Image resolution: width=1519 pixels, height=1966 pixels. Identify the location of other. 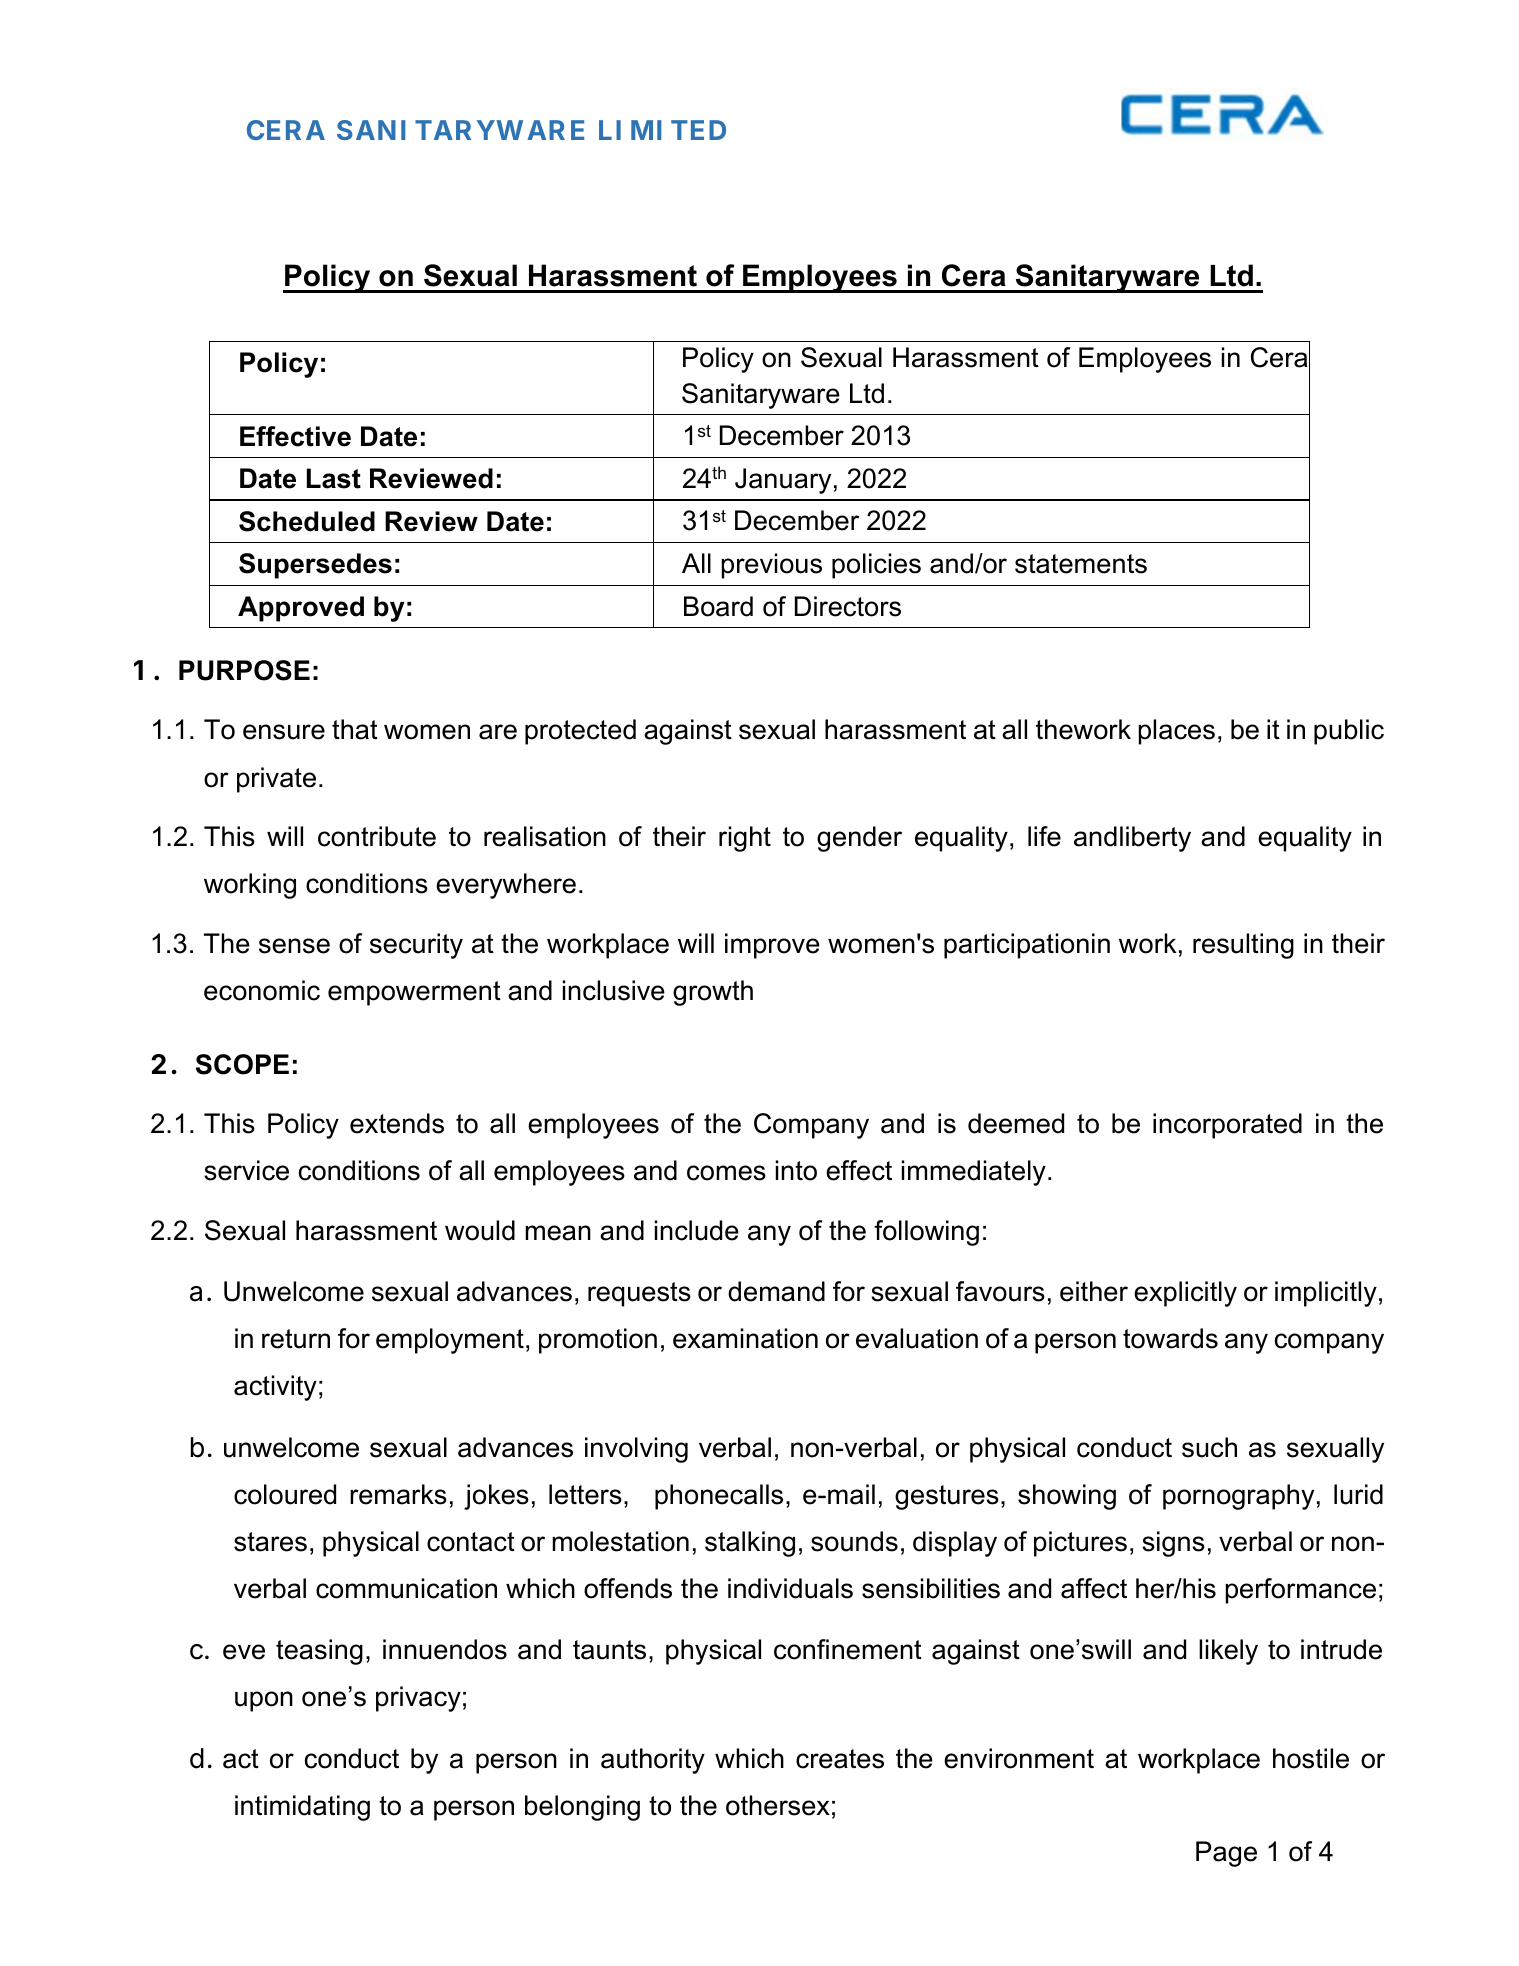
(757, 1805).
